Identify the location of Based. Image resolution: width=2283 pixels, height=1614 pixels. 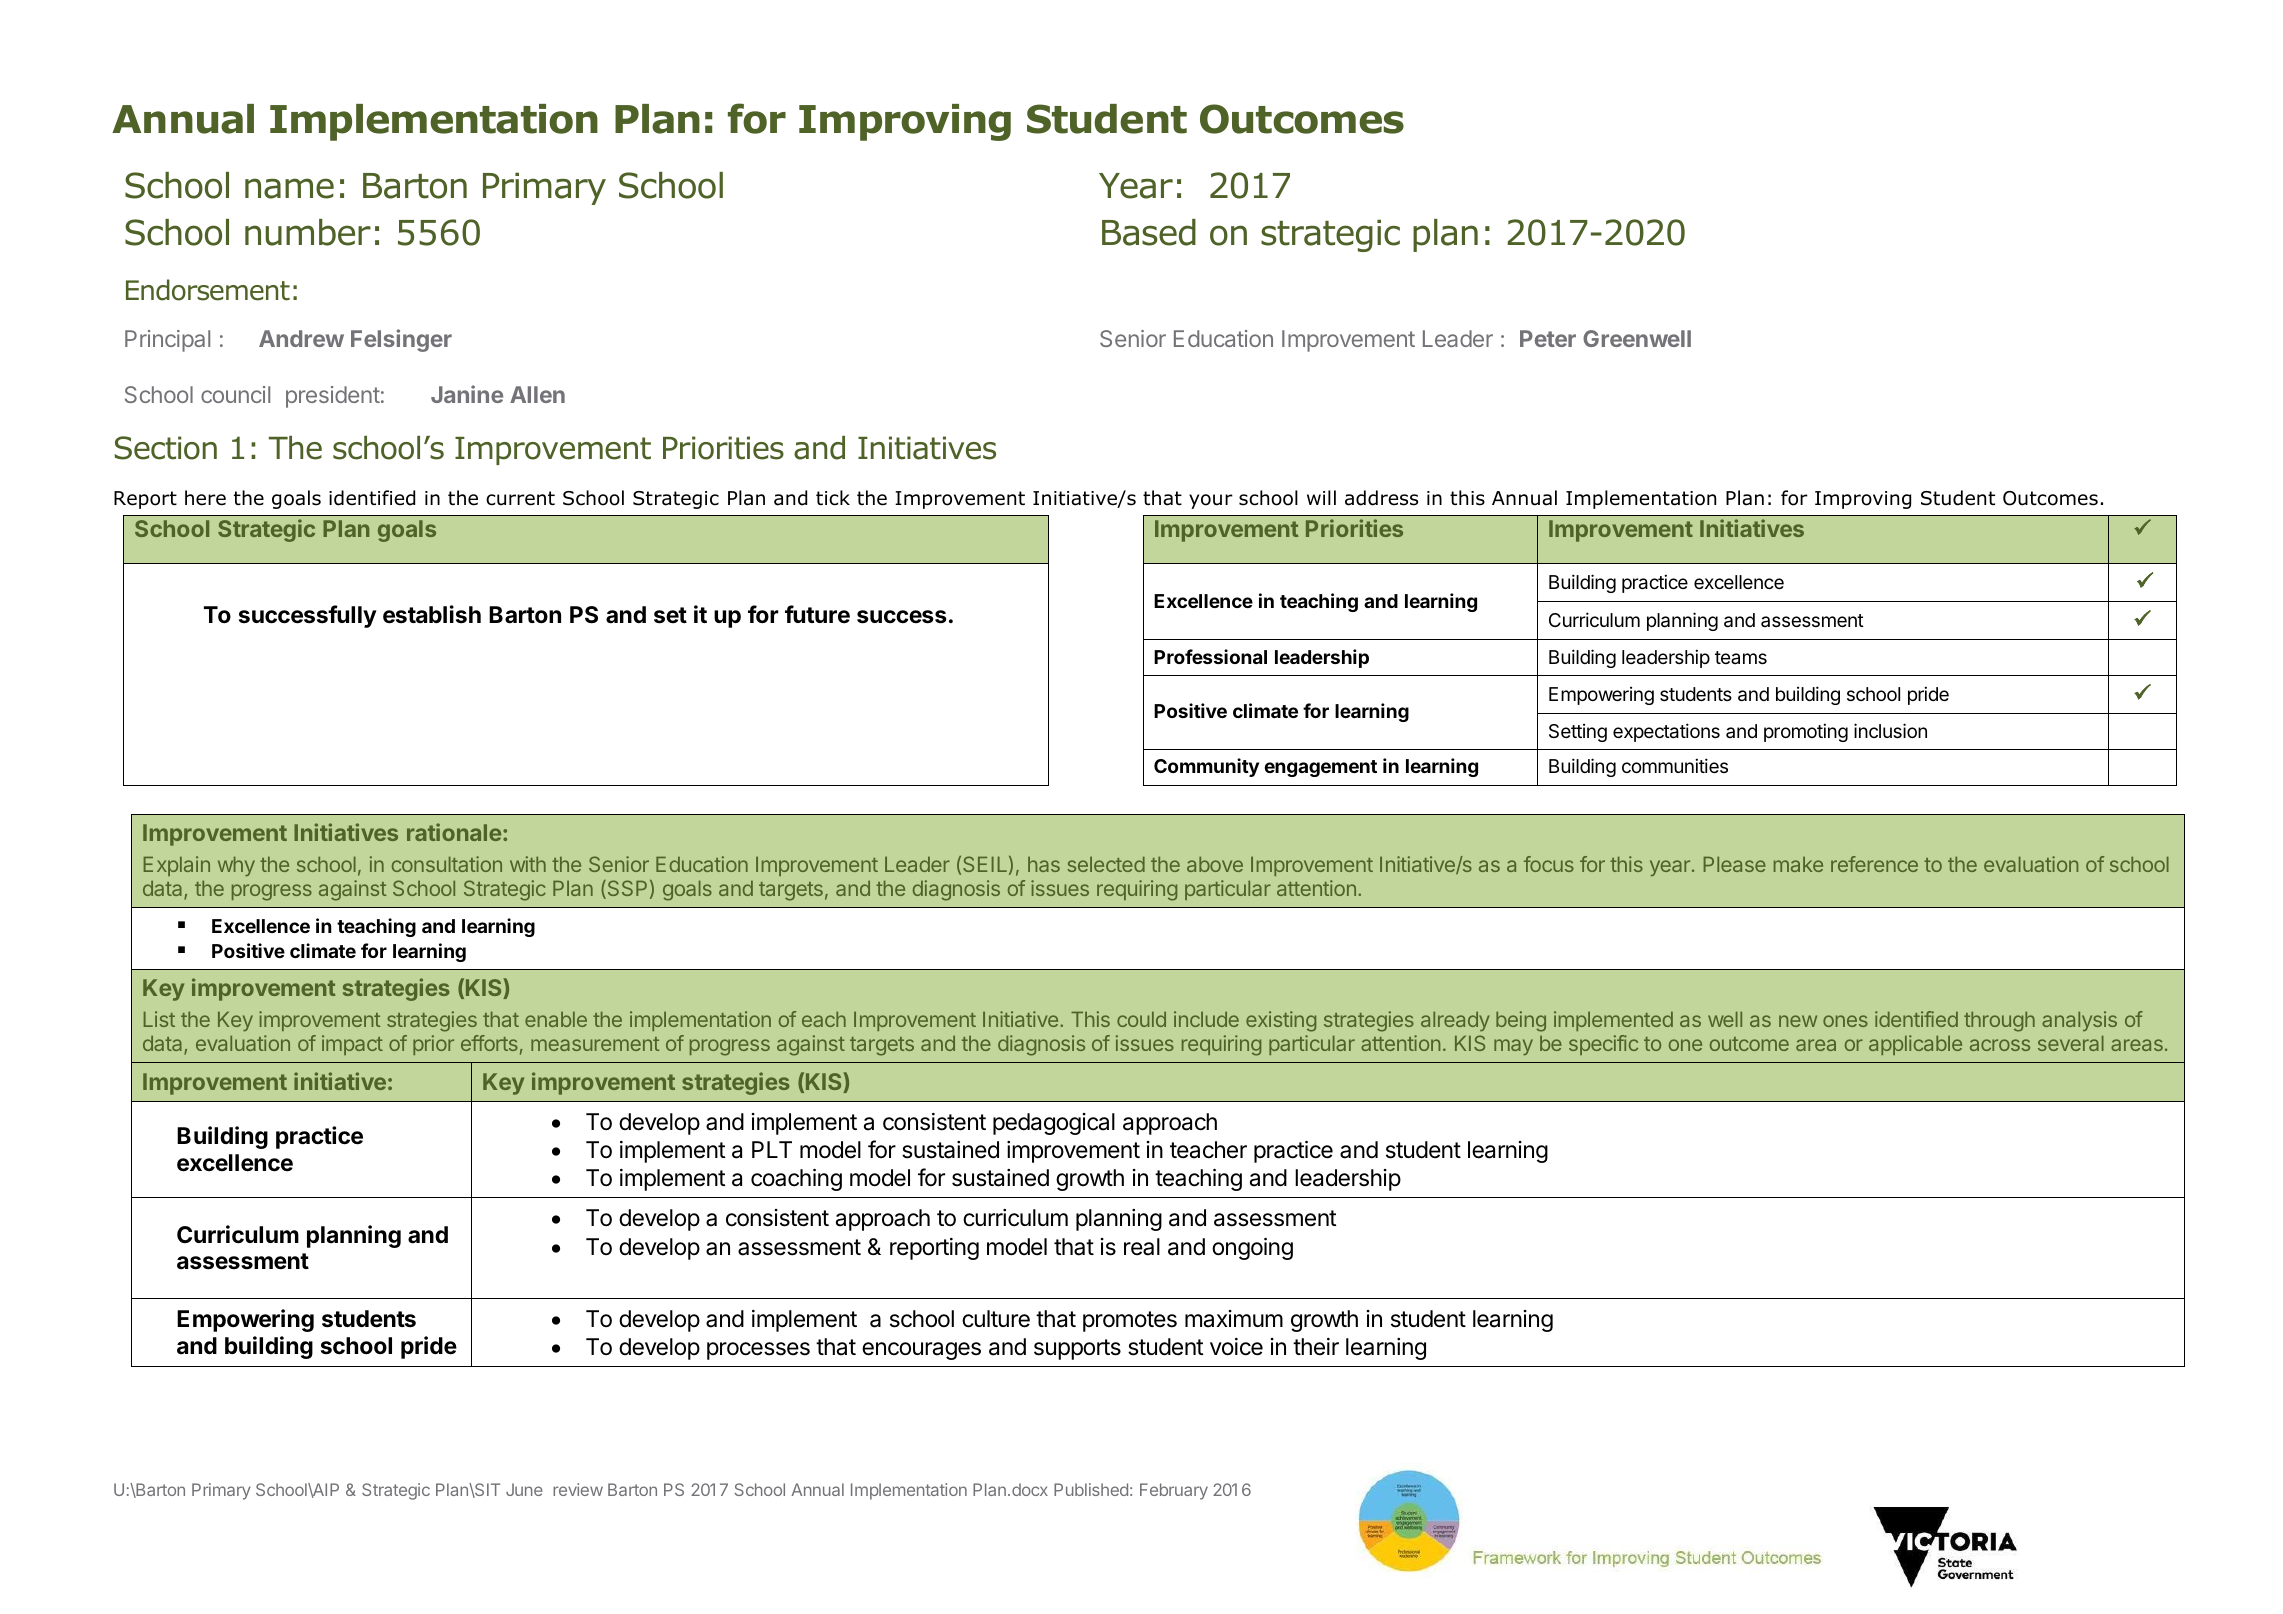
(1149, 232).
